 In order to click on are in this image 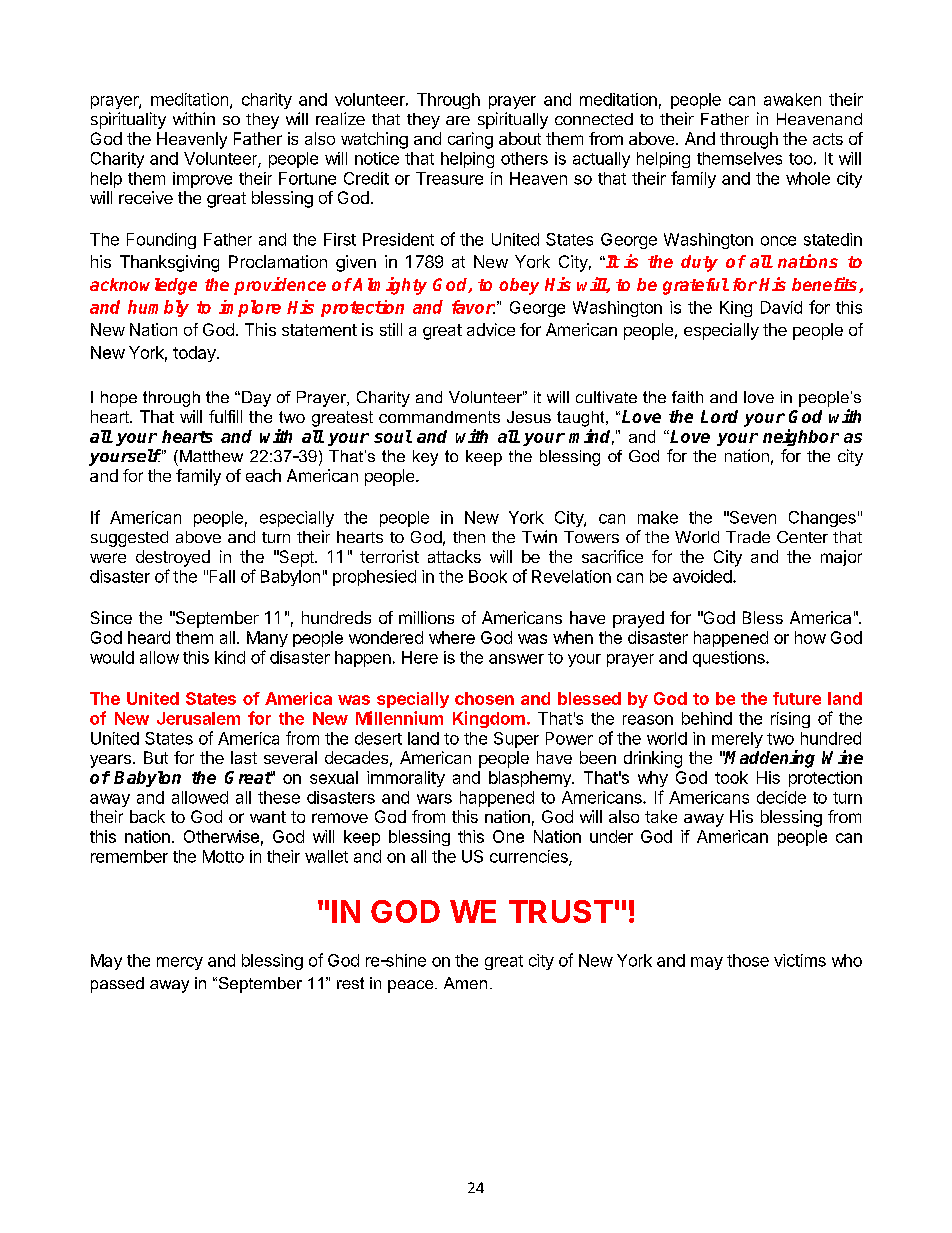, I will do `click(458, 120)`.
